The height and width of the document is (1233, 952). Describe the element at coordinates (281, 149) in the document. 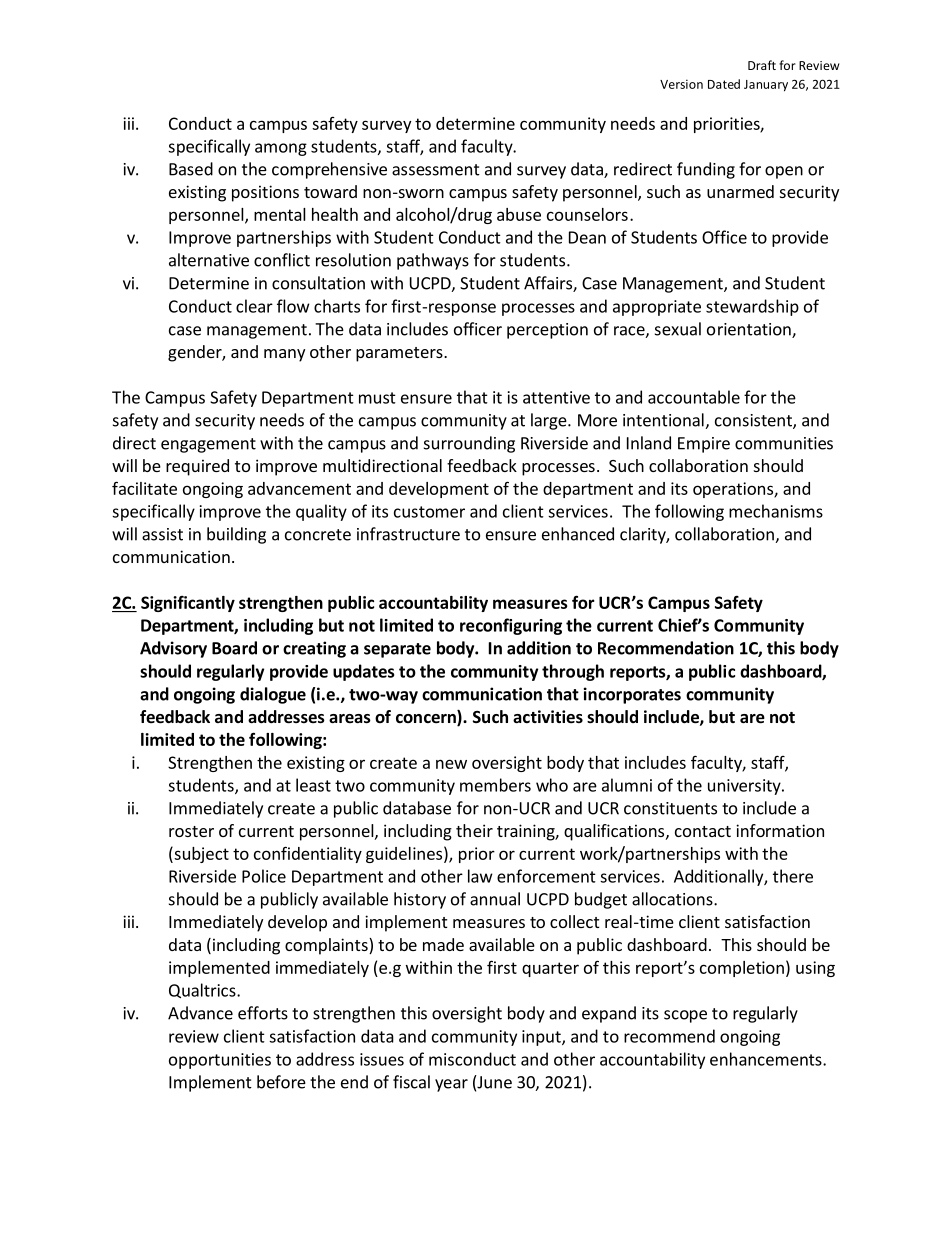

I see `among` at that location.
